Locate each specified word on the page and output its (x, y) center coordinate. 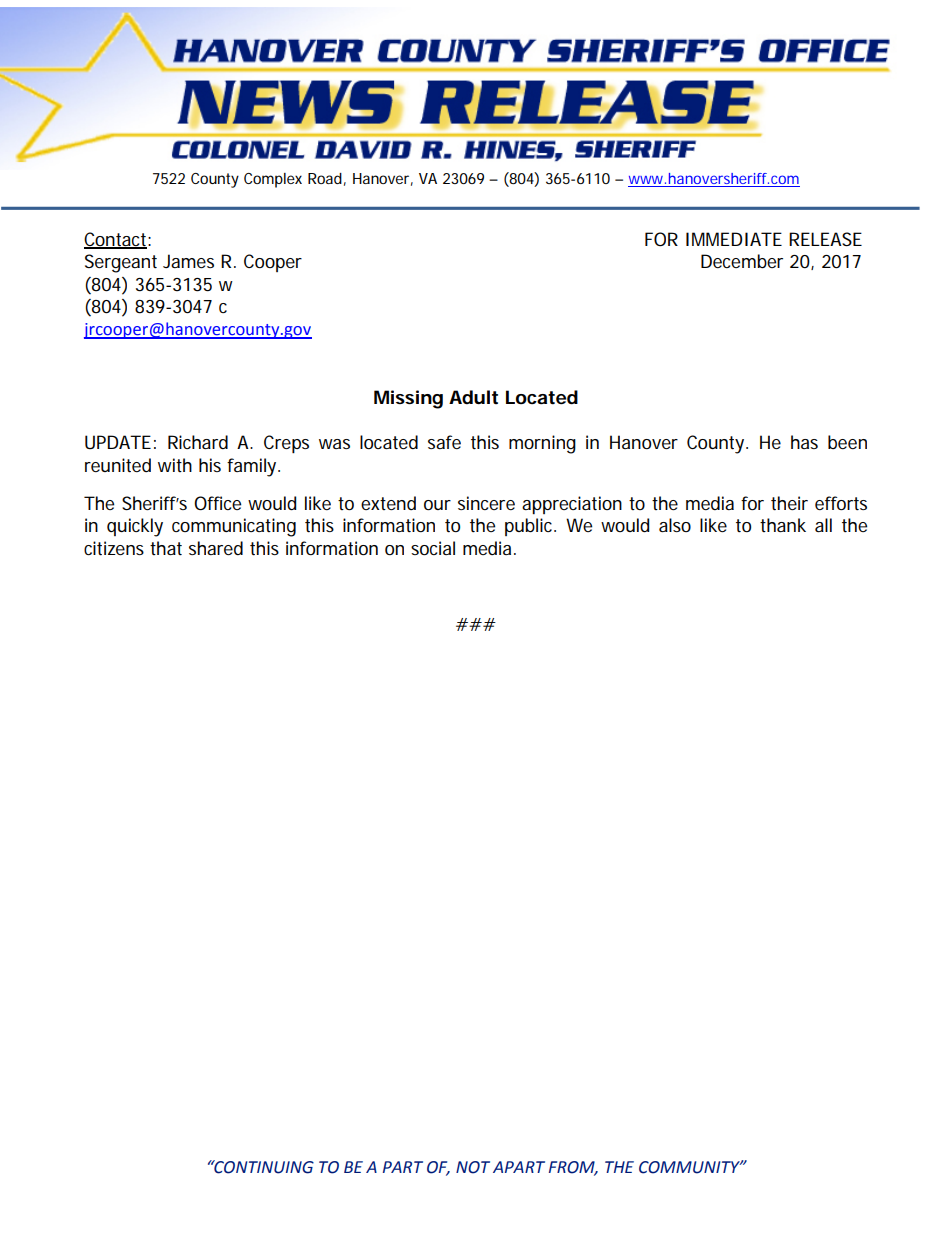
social (433, 548)
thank (783, 525)
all (823, 525)
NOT (473, 1167)
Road (325, 178)
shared (216, 548)
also (675, 525)
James (188, 261)
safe (444, 442)
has (804, 442)
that (166, 548)
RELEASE (825, 239)
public (530, 527)
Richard (198, 442)
